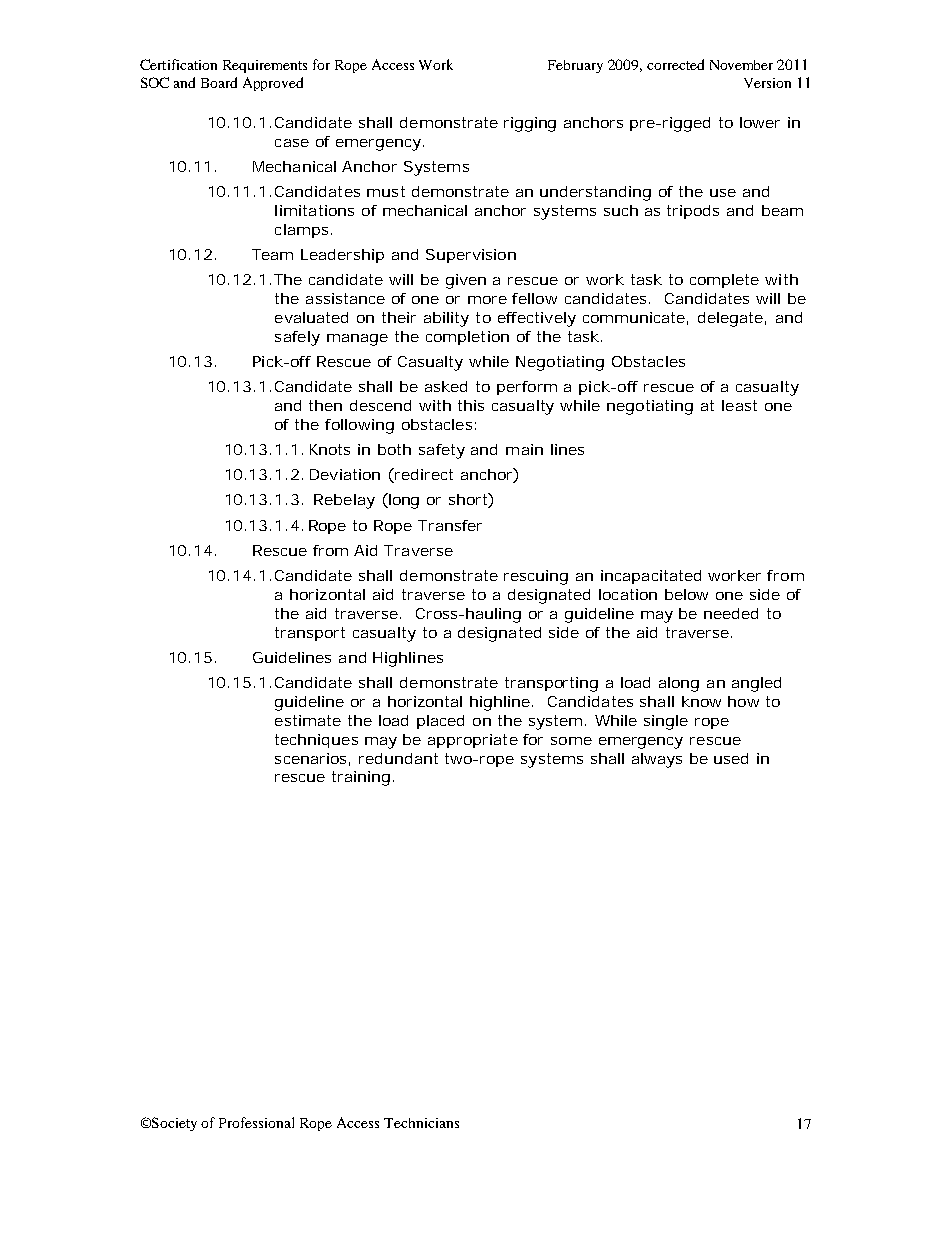  Describe the element at coordinates (467, 338) in the screenshot. I see `completion` at that location.
